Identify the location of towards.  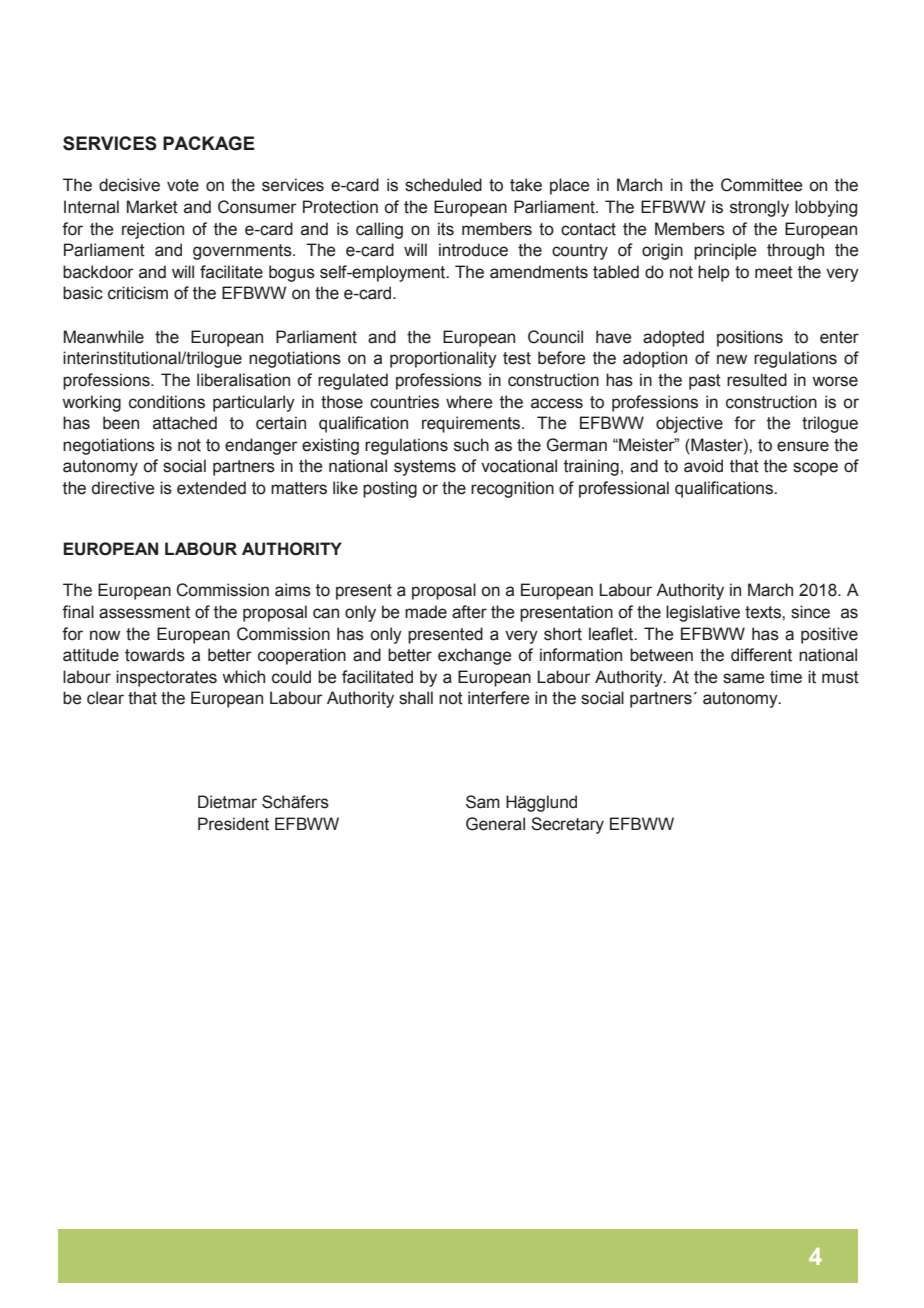
(155, 655).
